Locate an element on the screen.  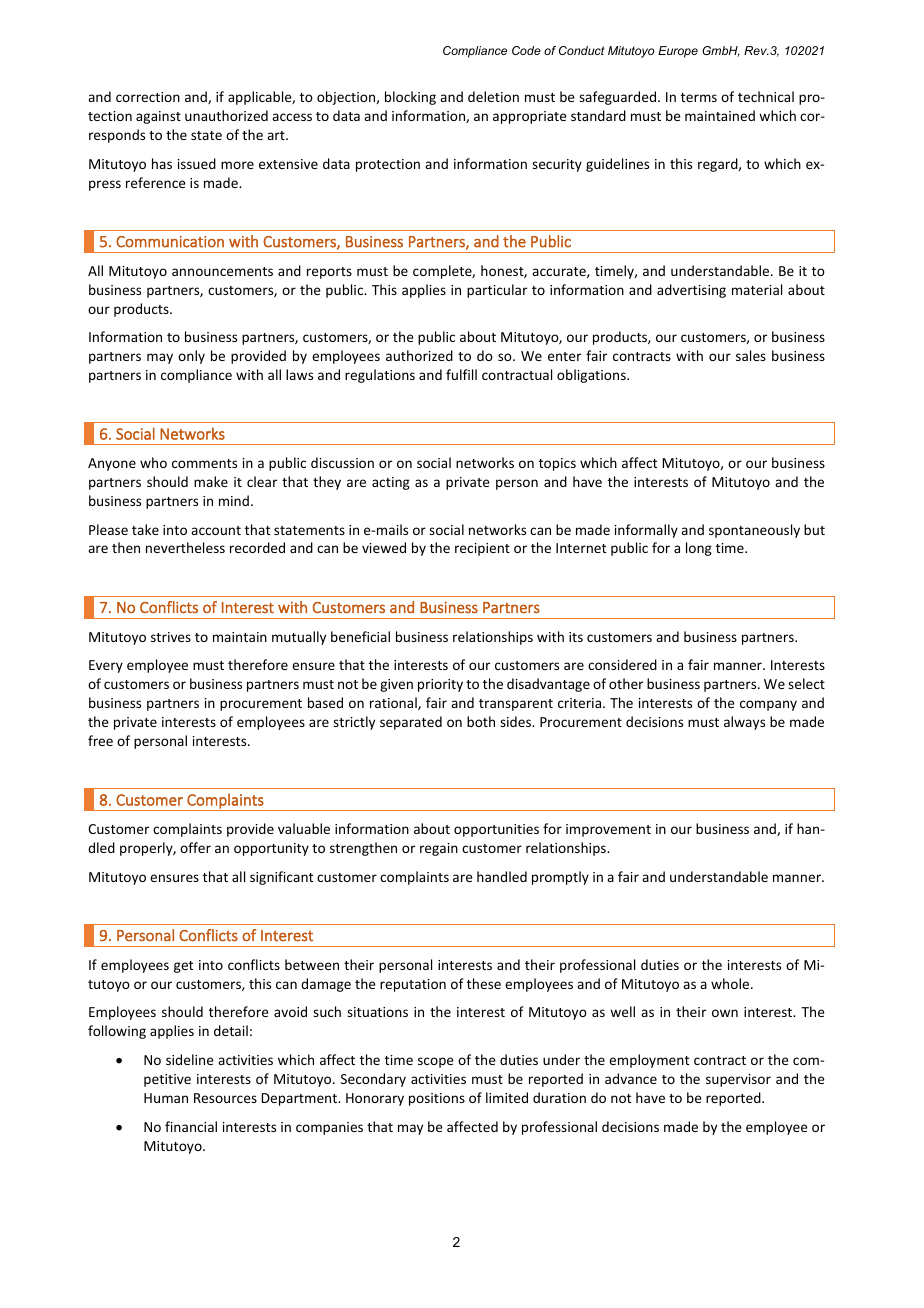
deletion is located at coordinates (493, 96).
